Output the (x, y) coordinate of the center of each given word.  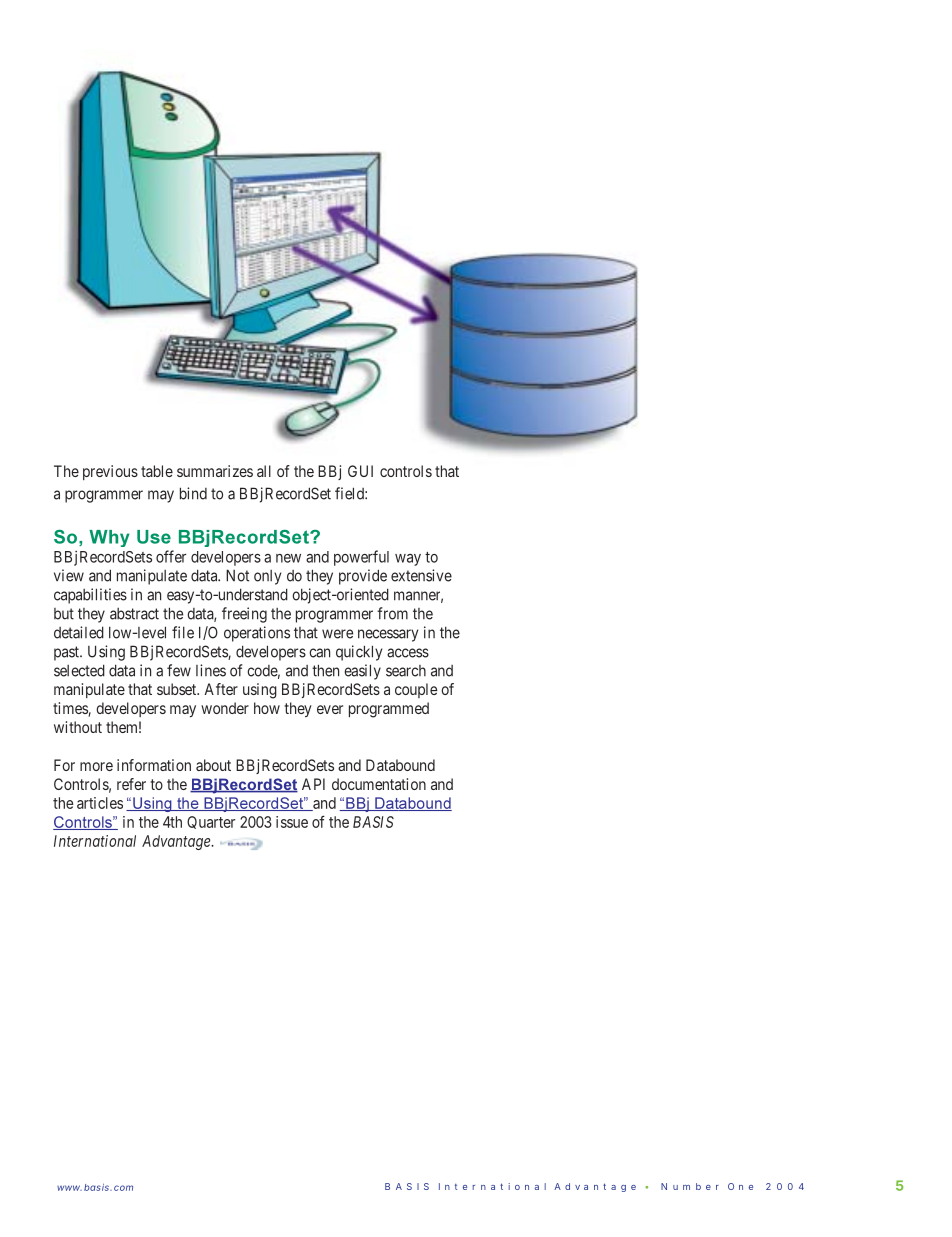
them (123, 727)
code (264, 672)
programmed (389, 710)
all (264, 471)
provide (363, 577)
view (69, 575)
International (95, 841)
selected (79, 670)
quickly (359, 653)
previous (110, 472)
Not (237, 575)
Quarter (211, 822)
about (213, 765)
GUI (360, 471)
